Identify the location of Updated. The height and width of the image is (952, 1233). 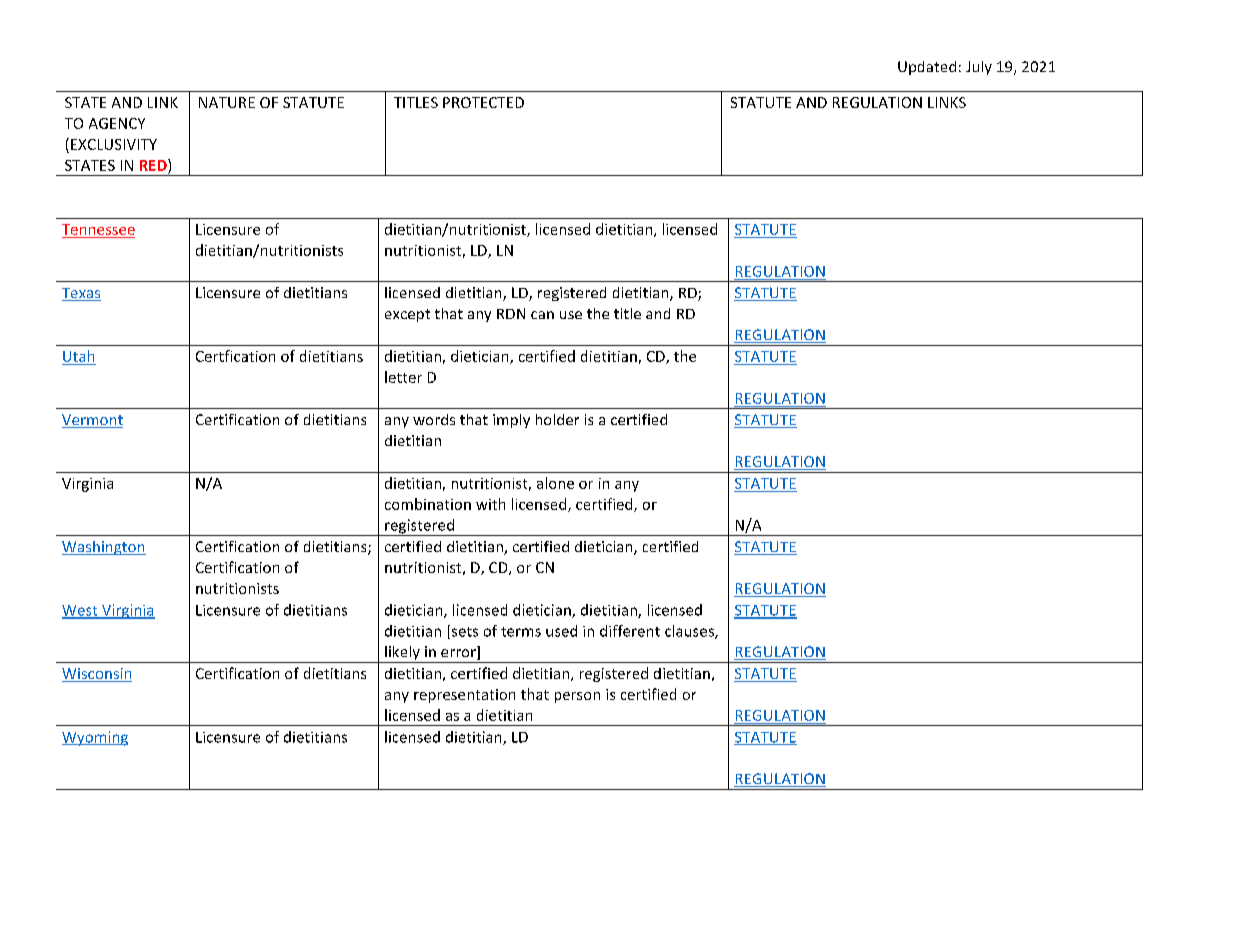
(927, 68).
